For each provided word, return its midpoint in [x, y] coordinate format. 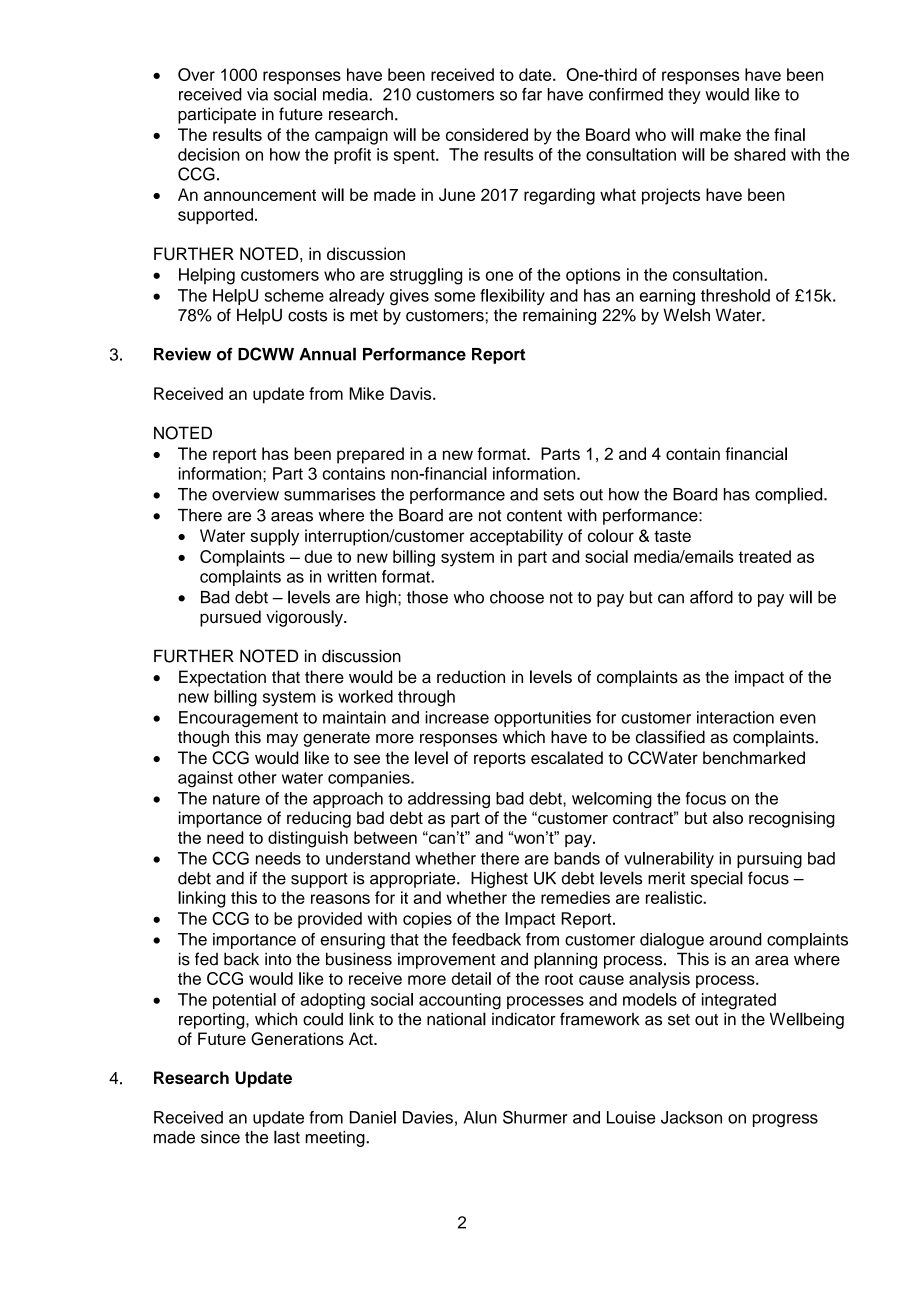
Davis [412, 393]
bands [577, 858]
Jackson [691, 1117]
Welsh [686, 315]
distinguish [308, 839]
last [287, 1137]
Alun [480, 1117]
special [717, 879]
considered [487, 134]
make [720, 134]
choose [517, 597]
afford [711, 597]
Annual [327, 354]
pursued [230, 618]
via [257, 94]
